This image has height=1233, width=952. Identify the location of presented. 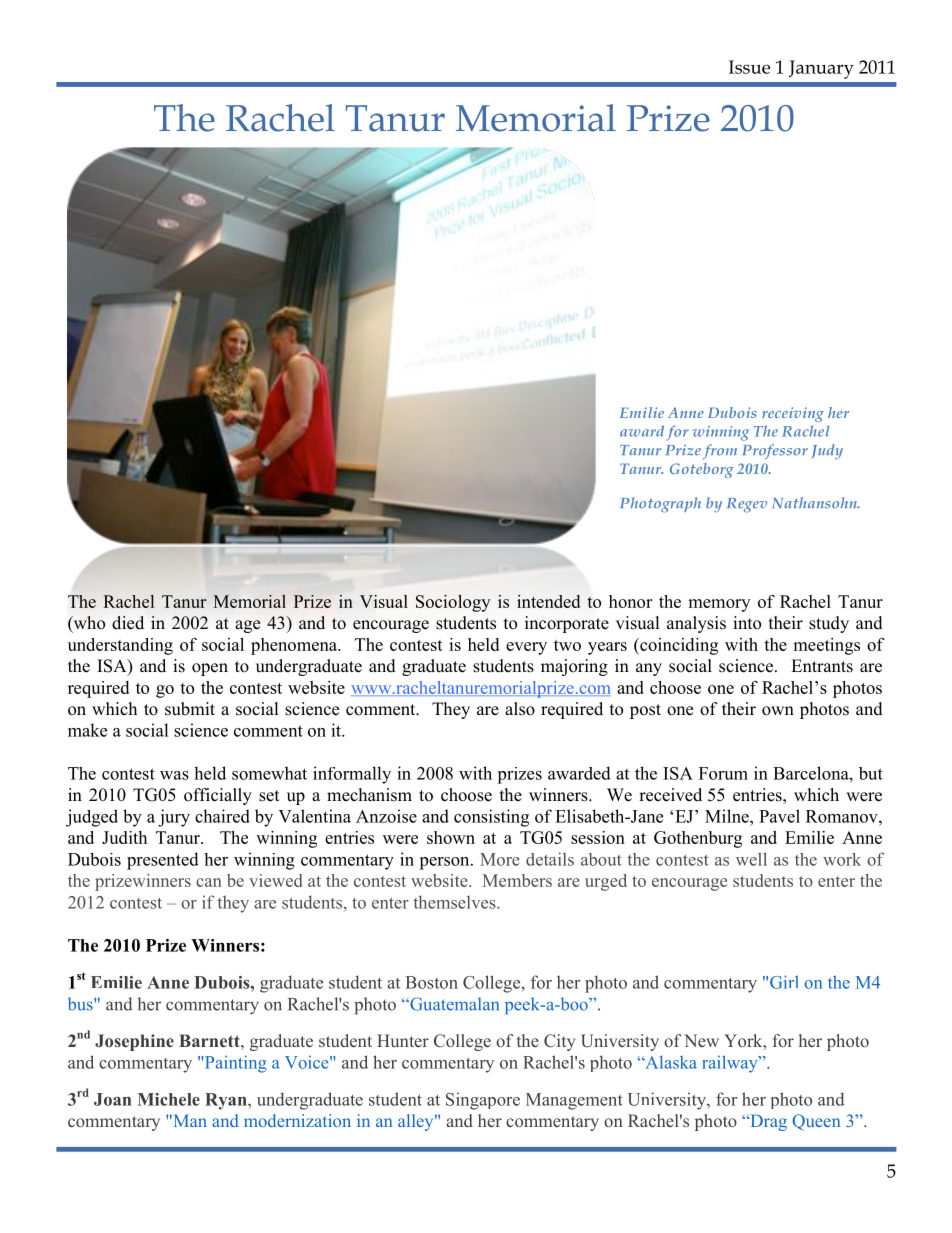
(163, 861).
